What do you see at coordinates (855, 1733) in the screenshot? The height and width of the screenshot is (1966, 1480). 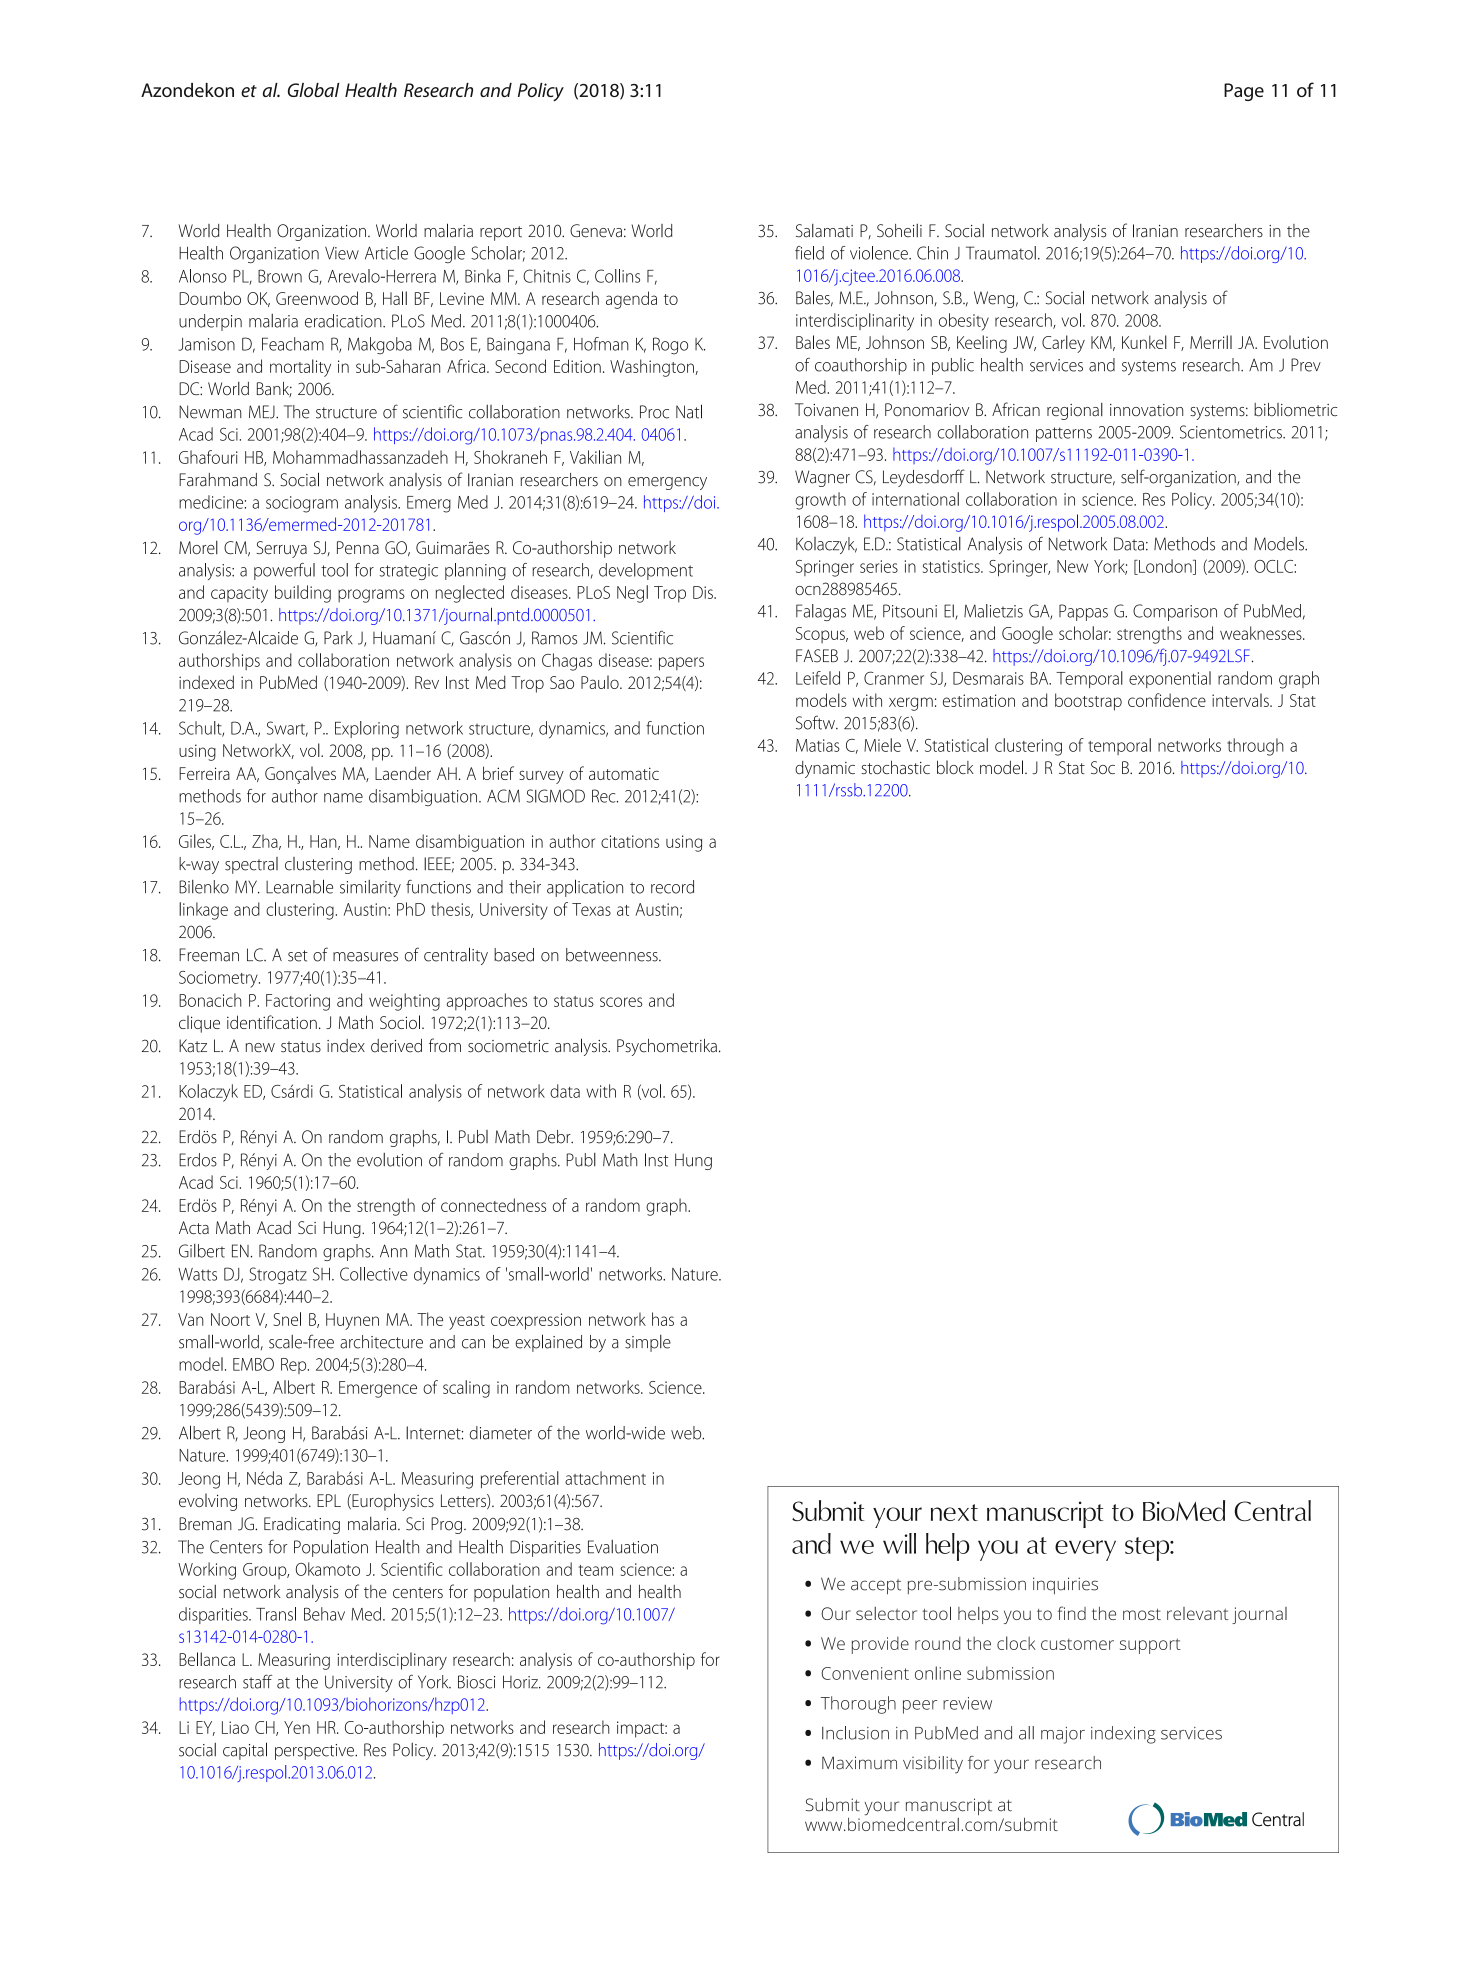 I see `Inclusion` at bounding box center [855, 1733].
